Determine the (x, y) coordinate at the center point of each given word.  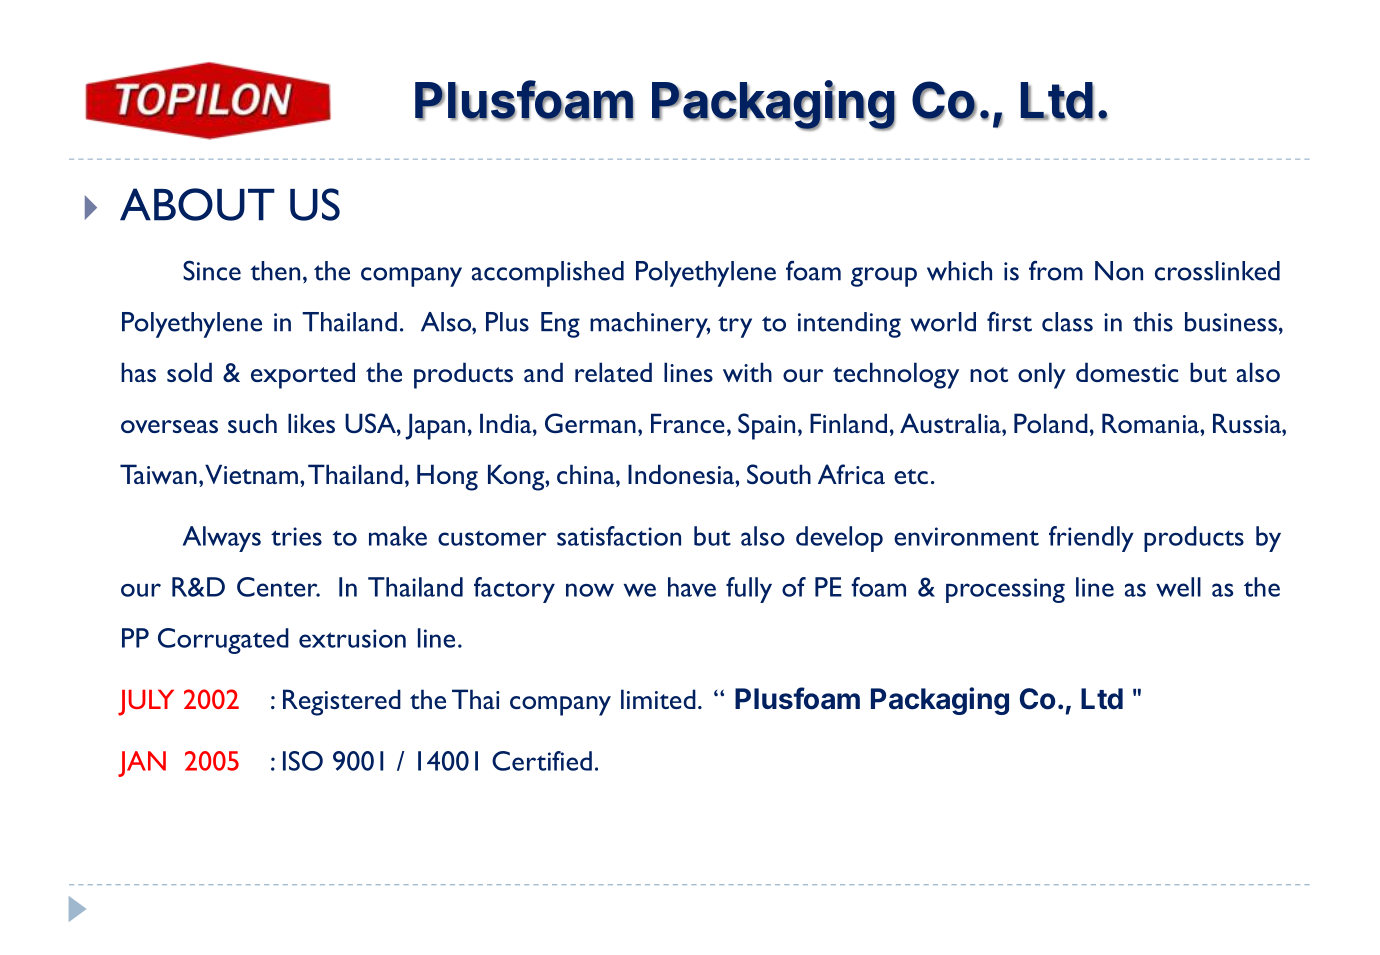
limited (658, 699)
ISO (303, 761)
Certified (542, 761)
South (779, 474)
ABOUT (197, 204)
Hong (447, 477)
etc (911, 476)
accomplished (548, 274)
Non (1119, 271)
